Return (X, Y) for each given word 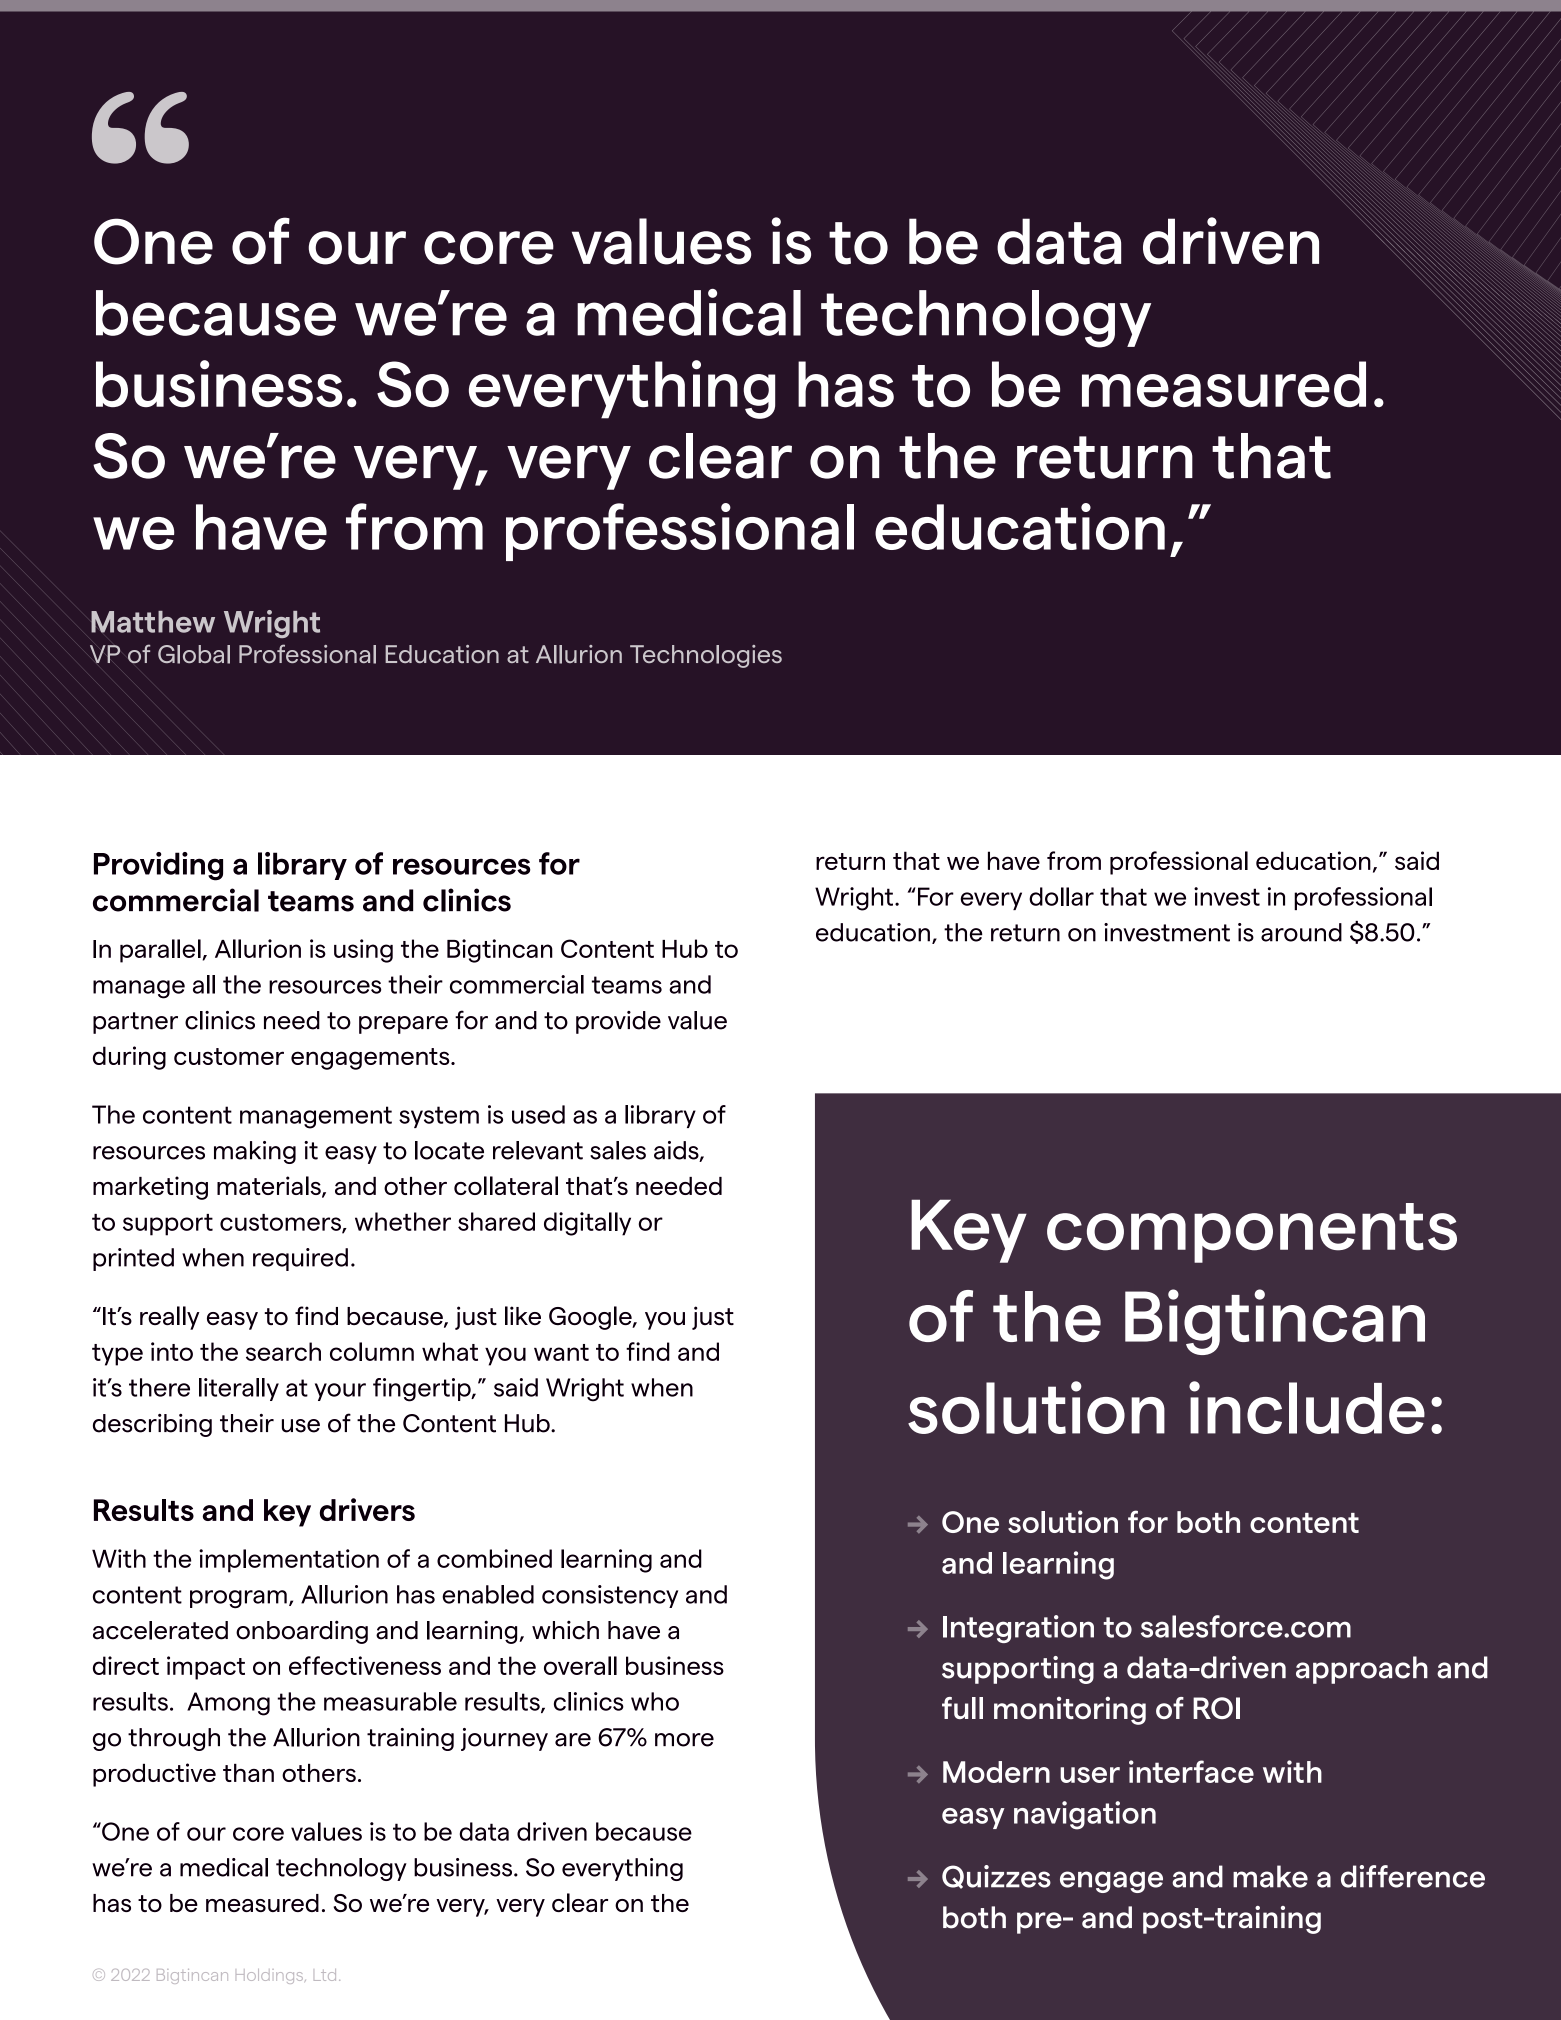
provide (618, 1022)
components (1252, 1233)
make (1270, 1876)
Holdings (271, 1976)
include (1307, 1407)
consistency (610, 1596)
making (255, 1152)
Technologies (706, 656)
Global (194, 654)
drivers (367, 1509)
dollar (1061, 896)
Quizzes (996, 1877)
